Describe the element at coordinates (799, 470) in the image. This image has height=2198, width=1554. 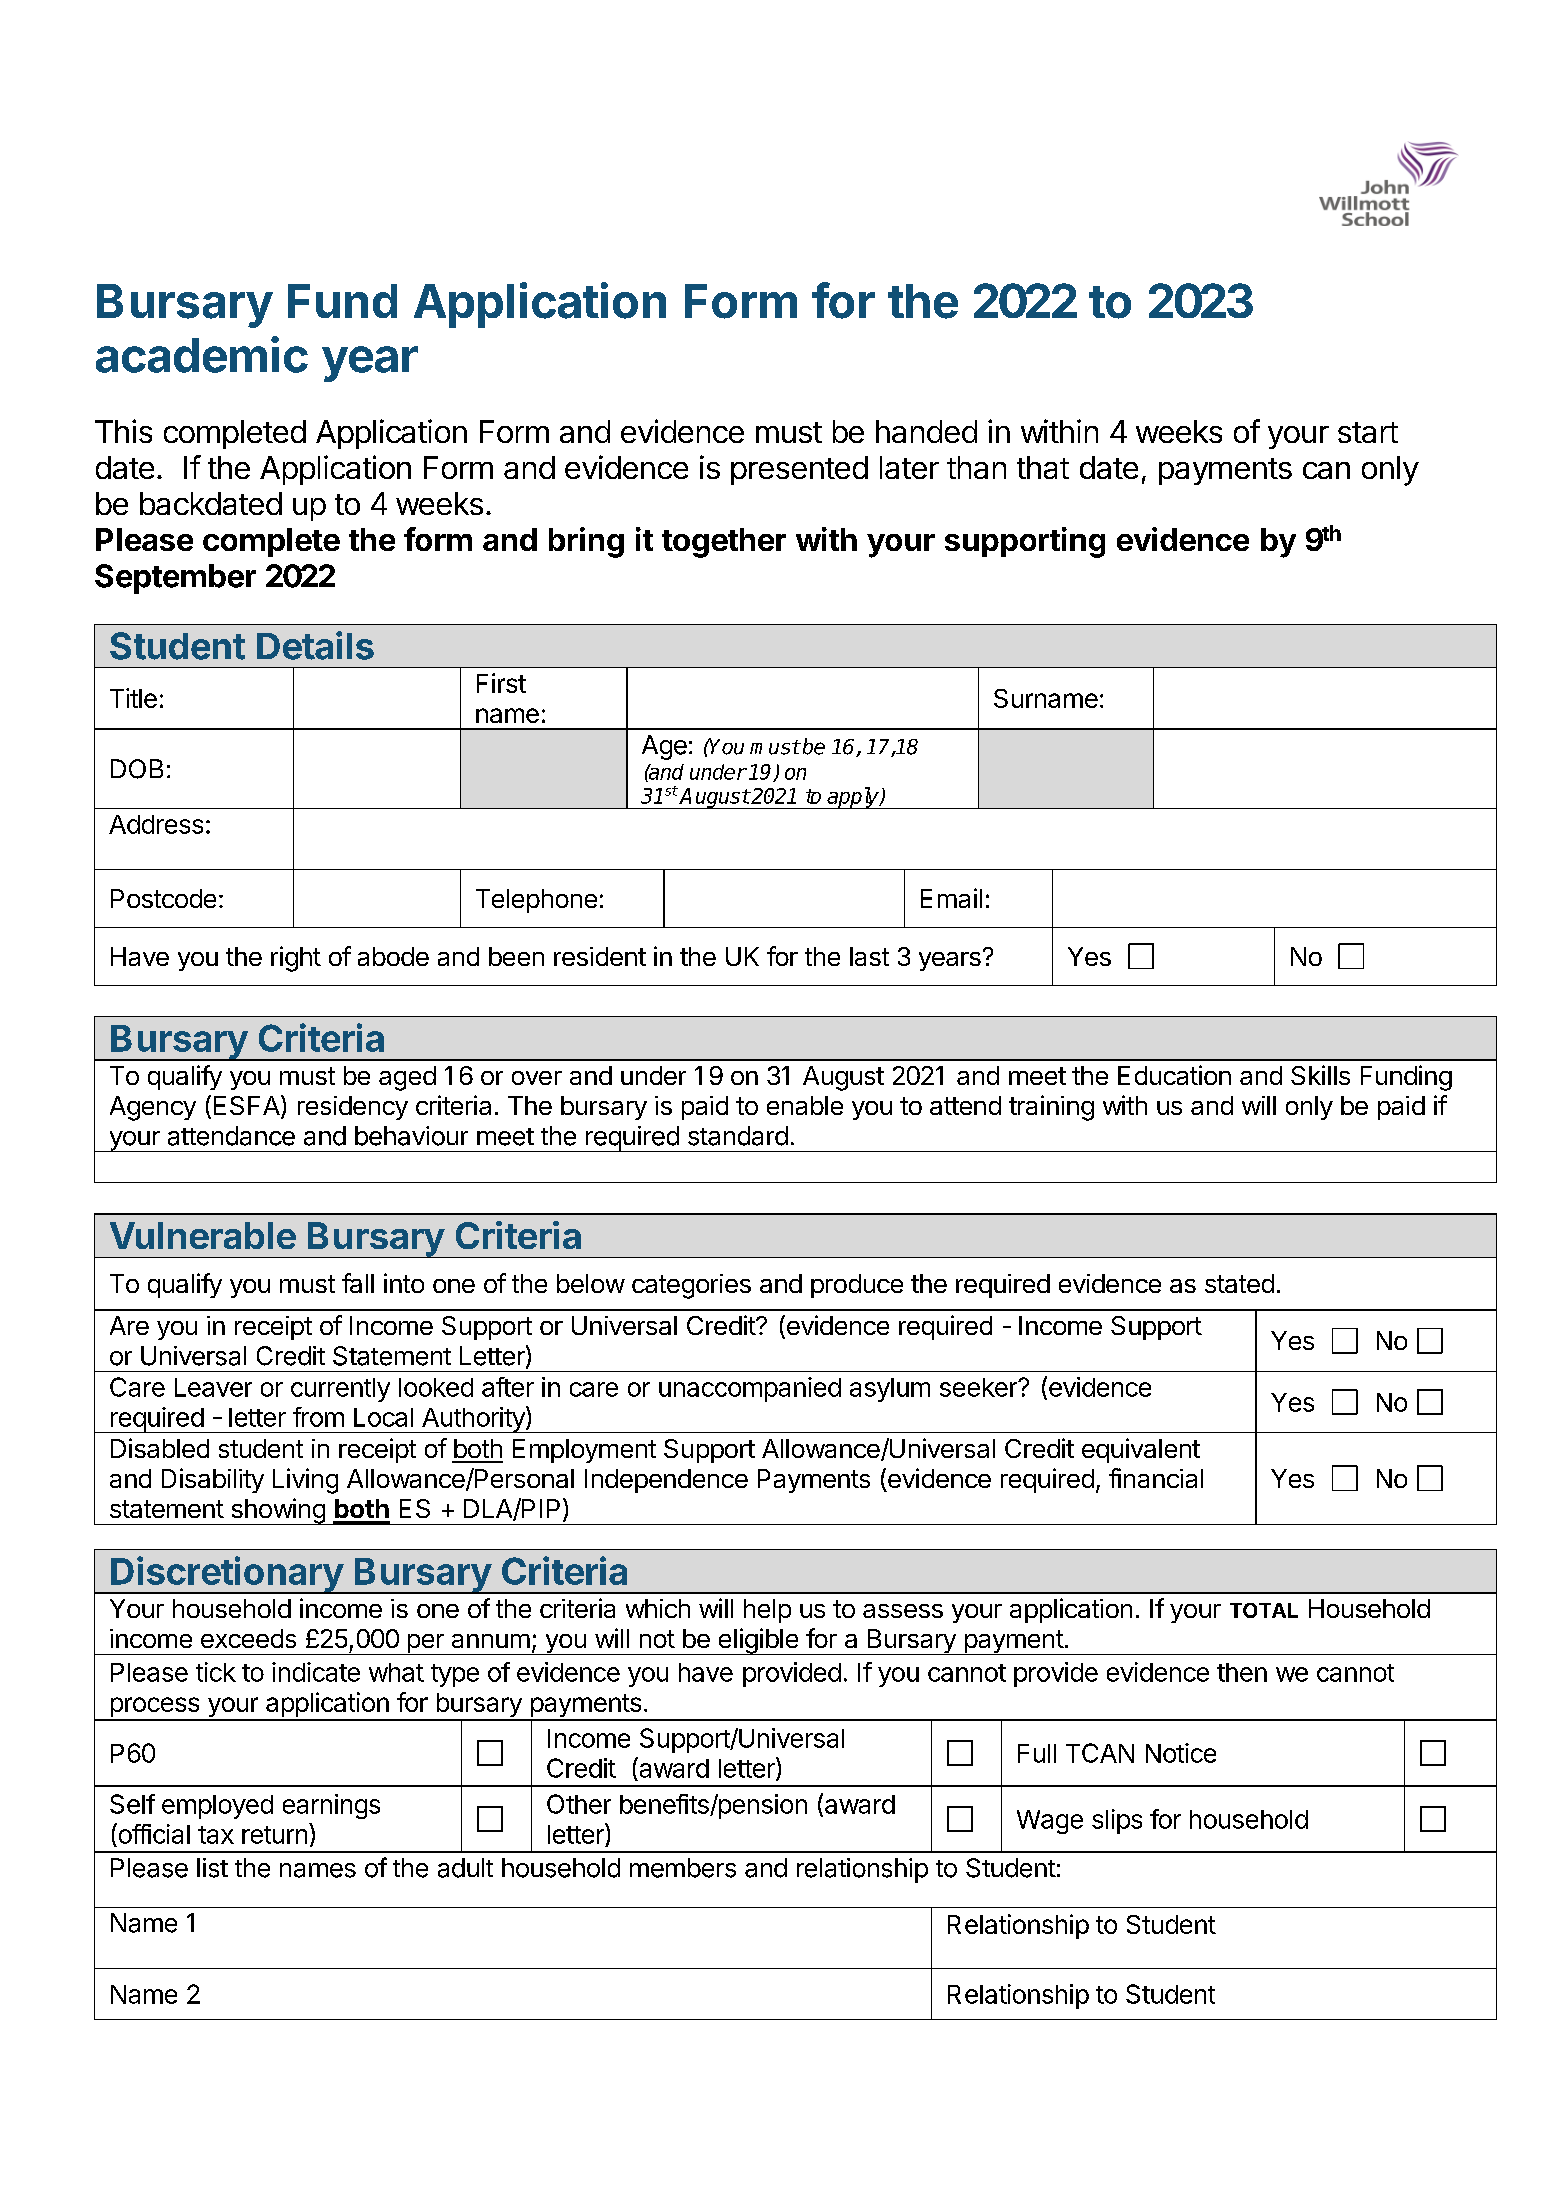
I see `presented` at that location.
